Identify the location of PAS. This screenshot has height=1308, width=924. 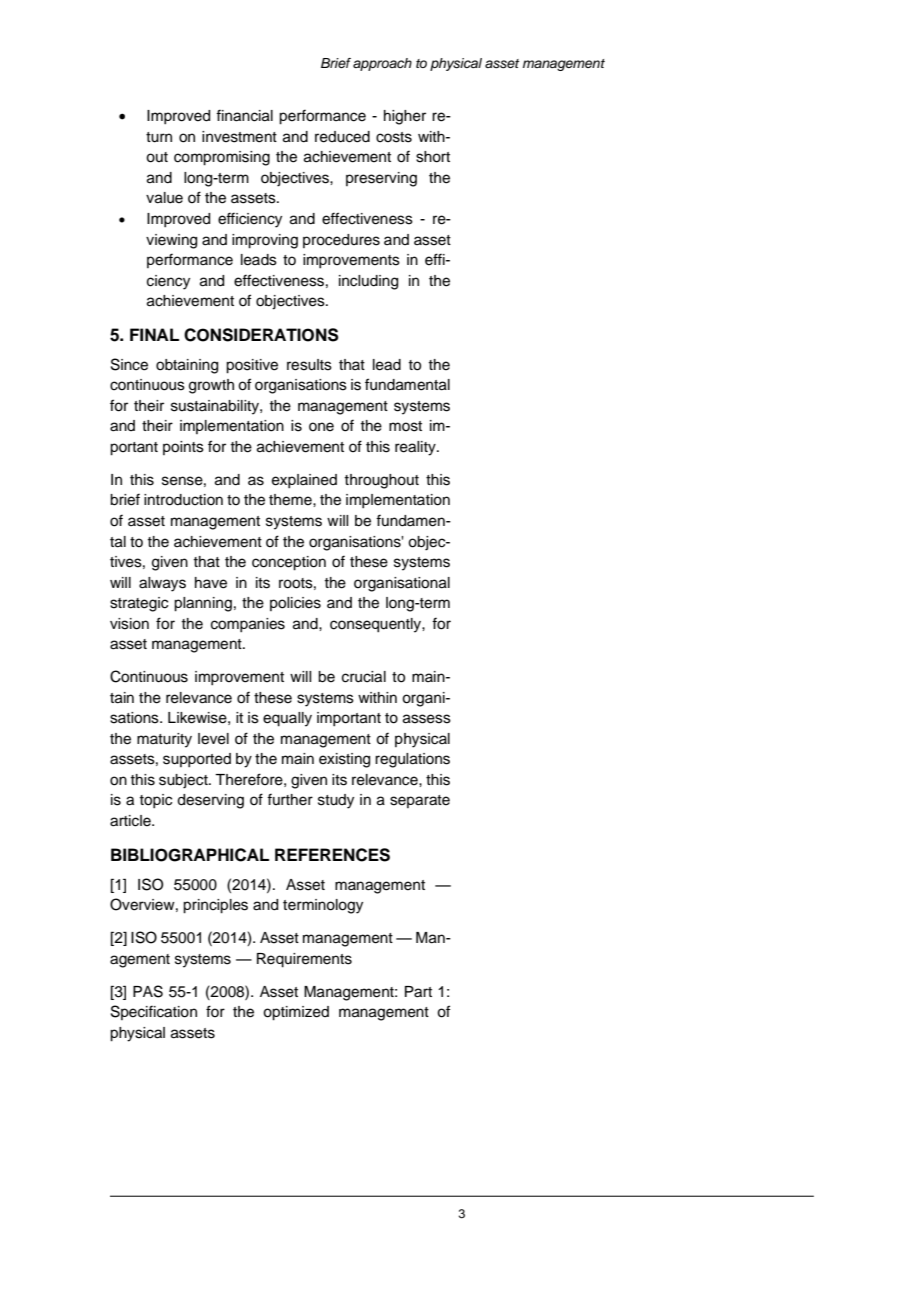
(148, 991).
